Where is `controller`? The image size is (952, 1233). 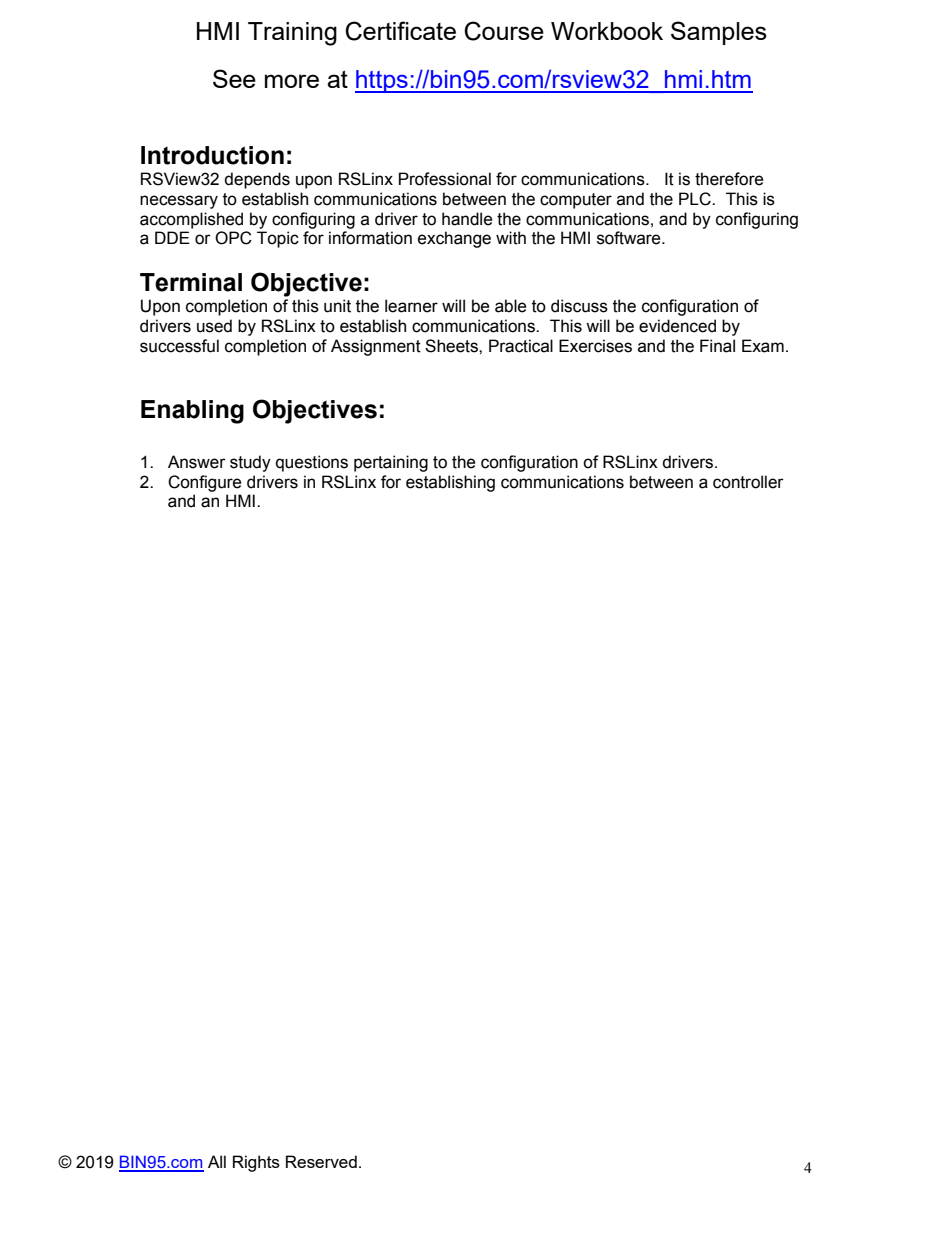 controller is located at coordinates (748, 482).
